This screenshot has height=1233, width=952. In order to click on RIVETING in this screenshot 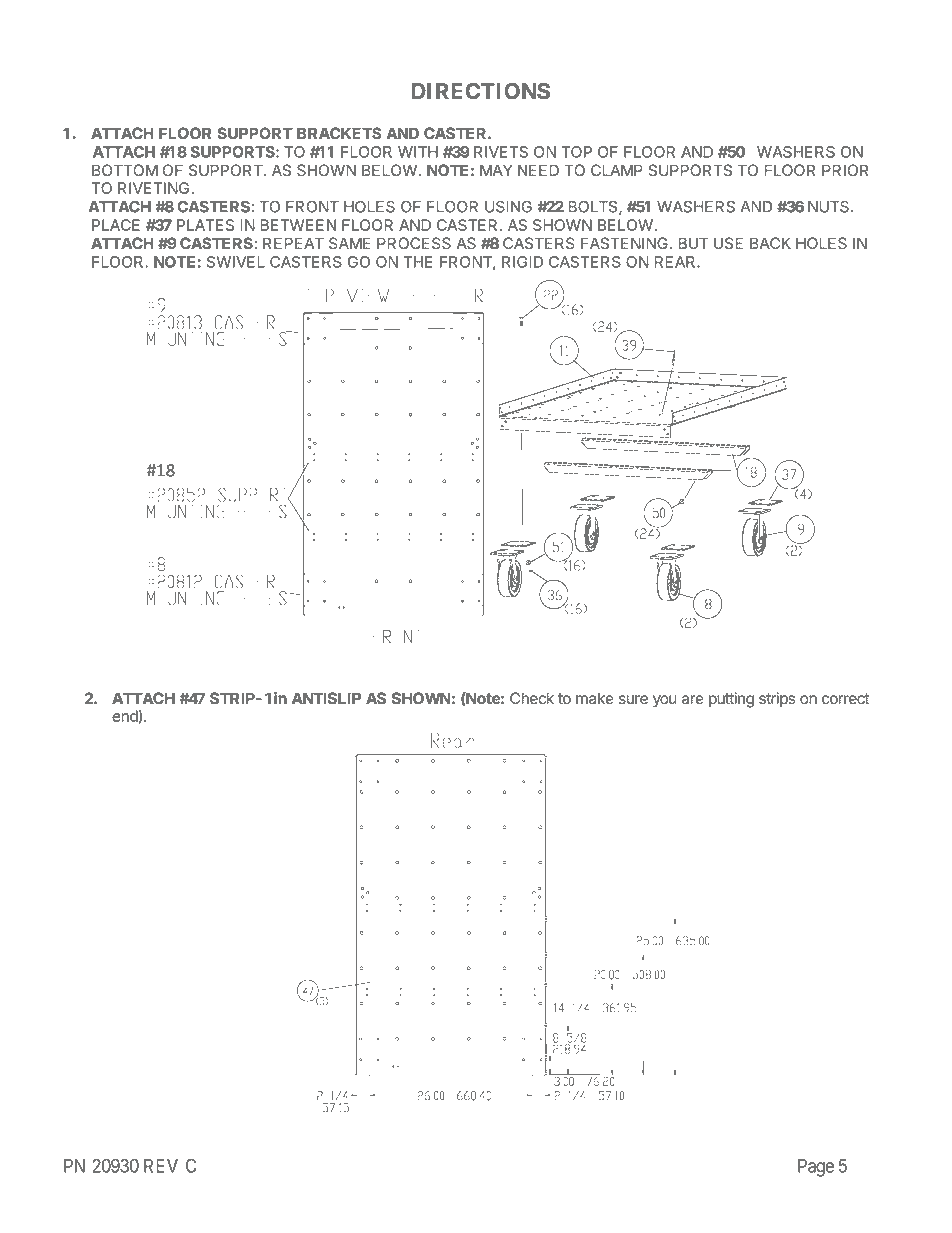, I will do `click(155, 188)`.
